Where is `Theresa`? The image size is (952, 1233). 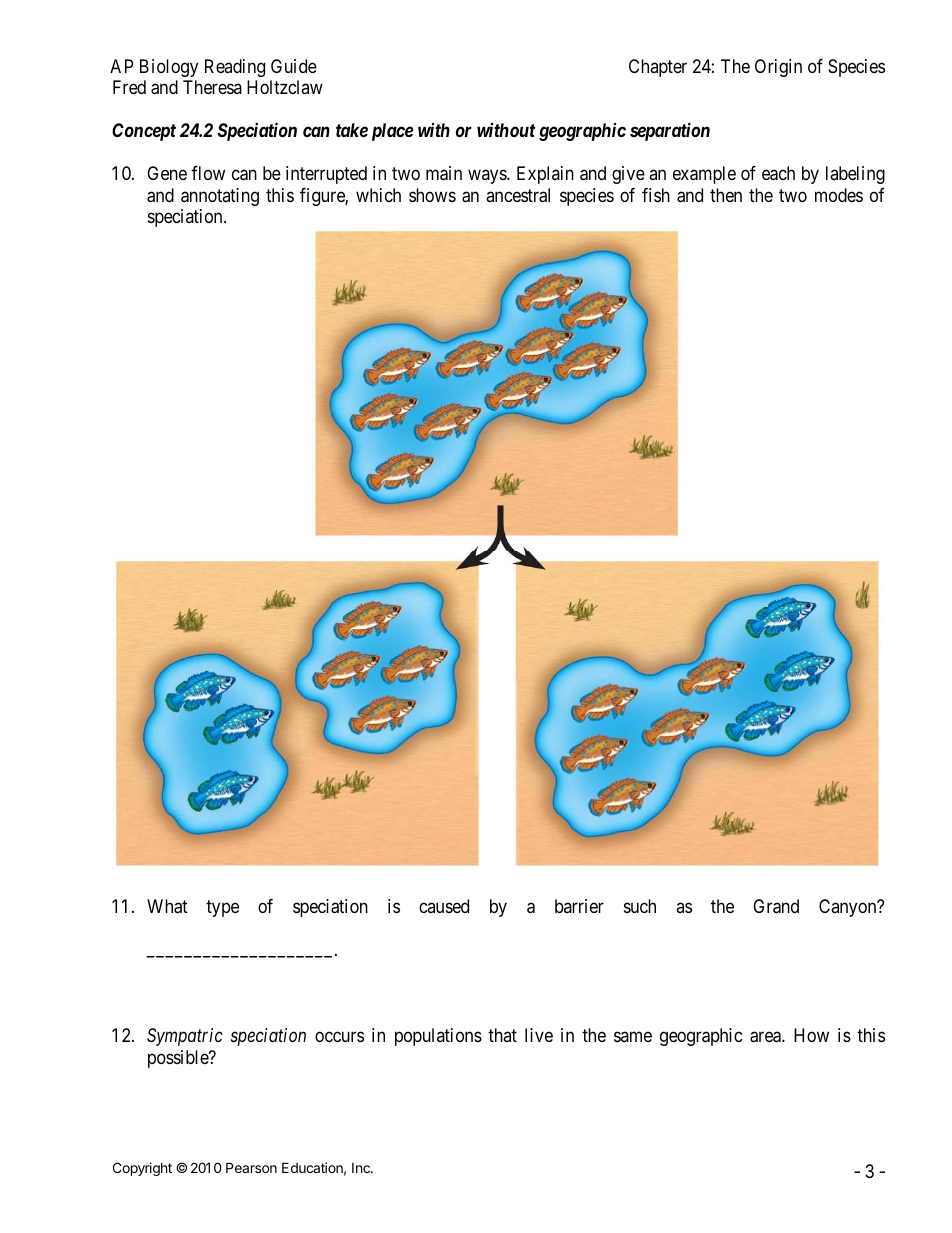 Theresa is located at coordinates (212, 87).
